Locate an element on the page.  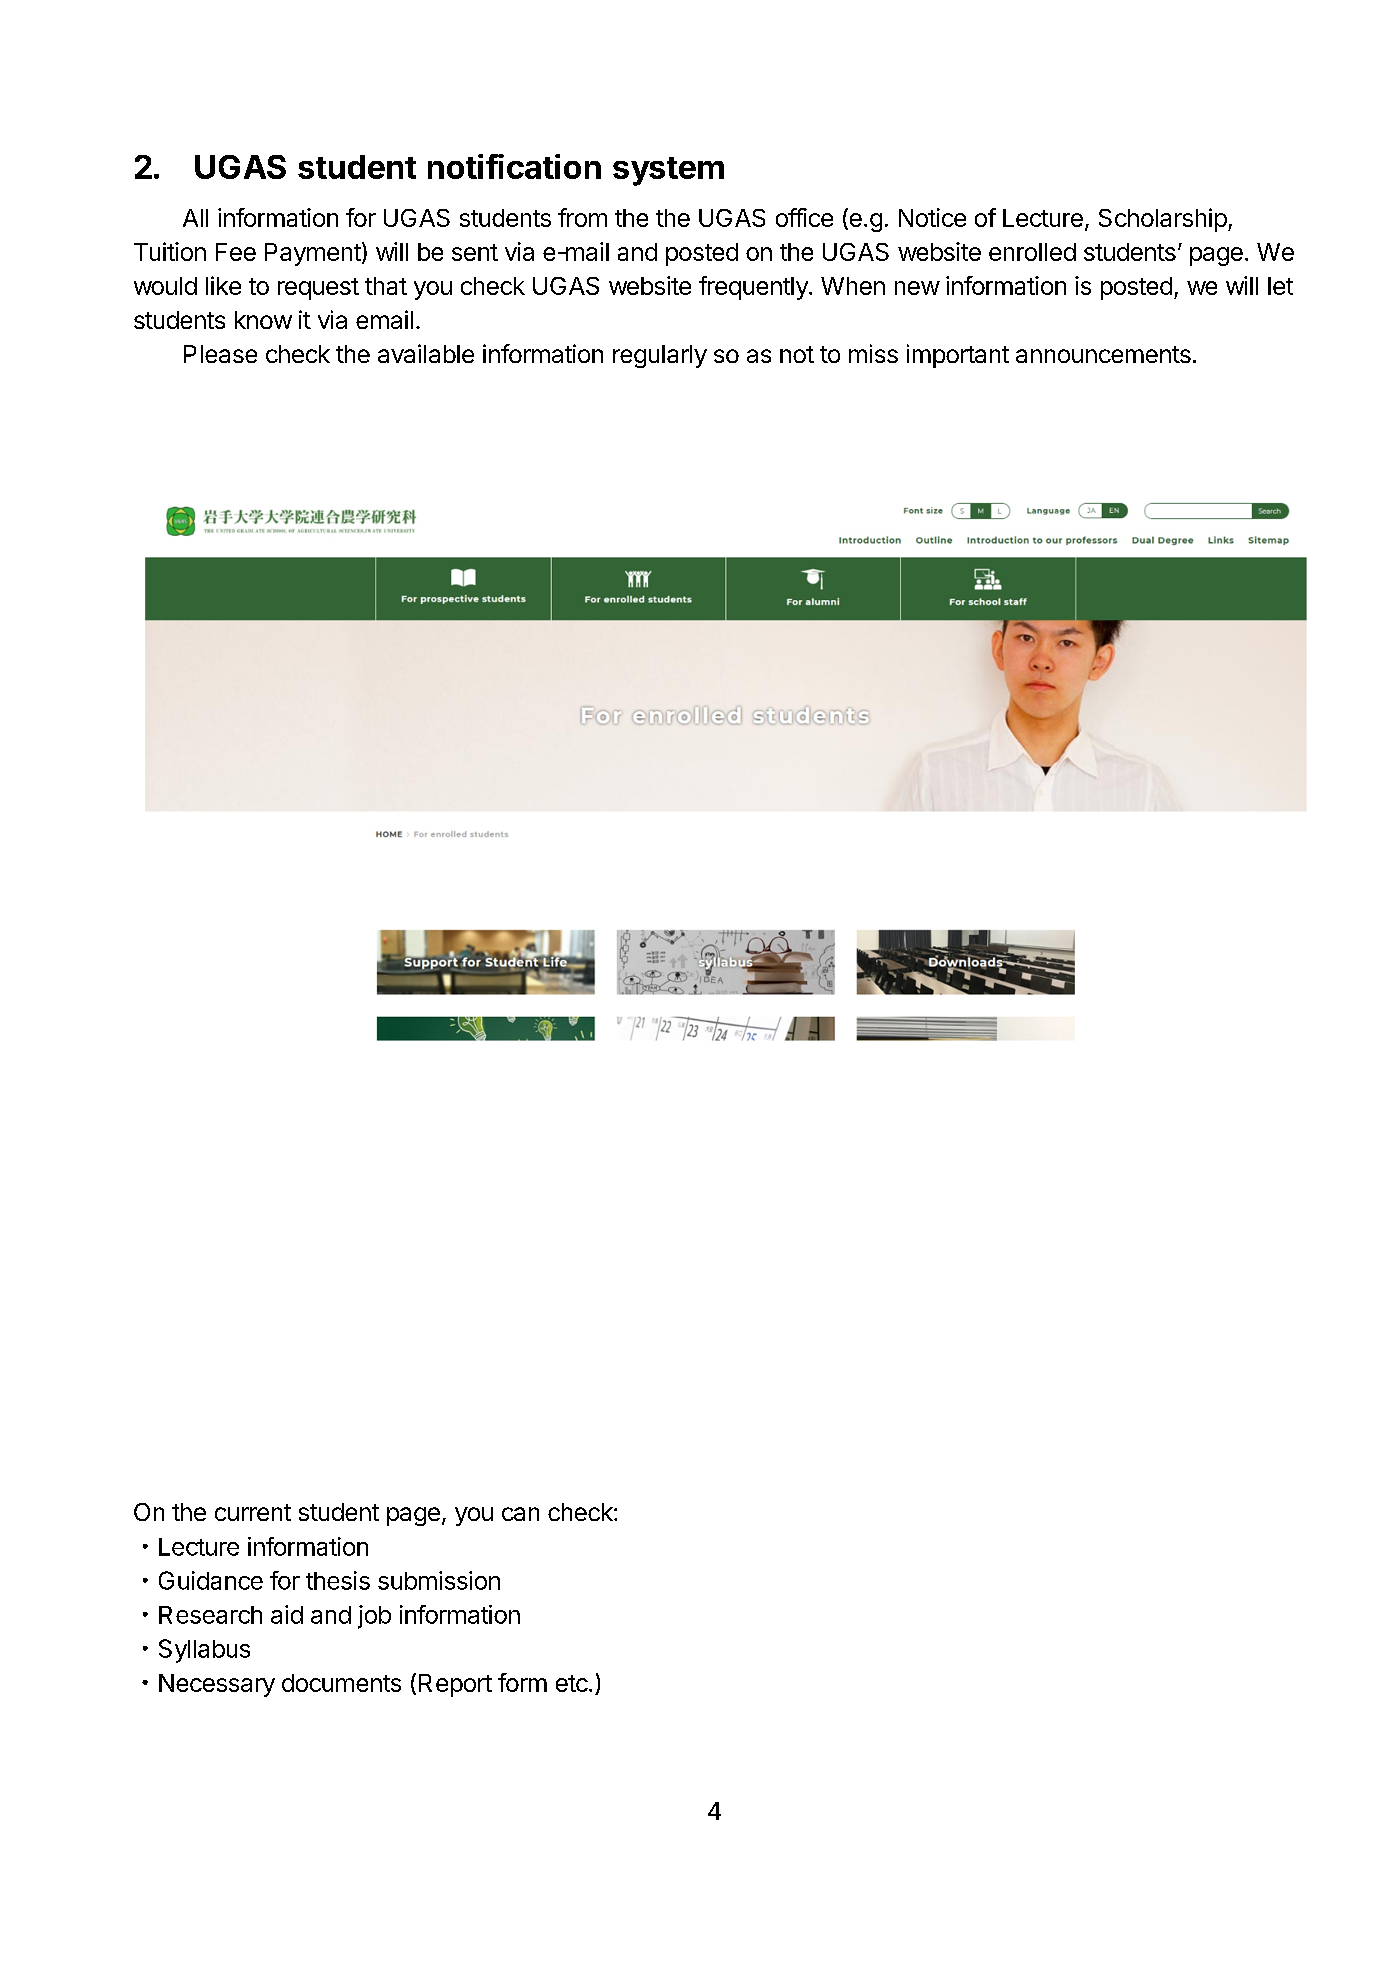
Payment is located at coordinates (313, 254).
